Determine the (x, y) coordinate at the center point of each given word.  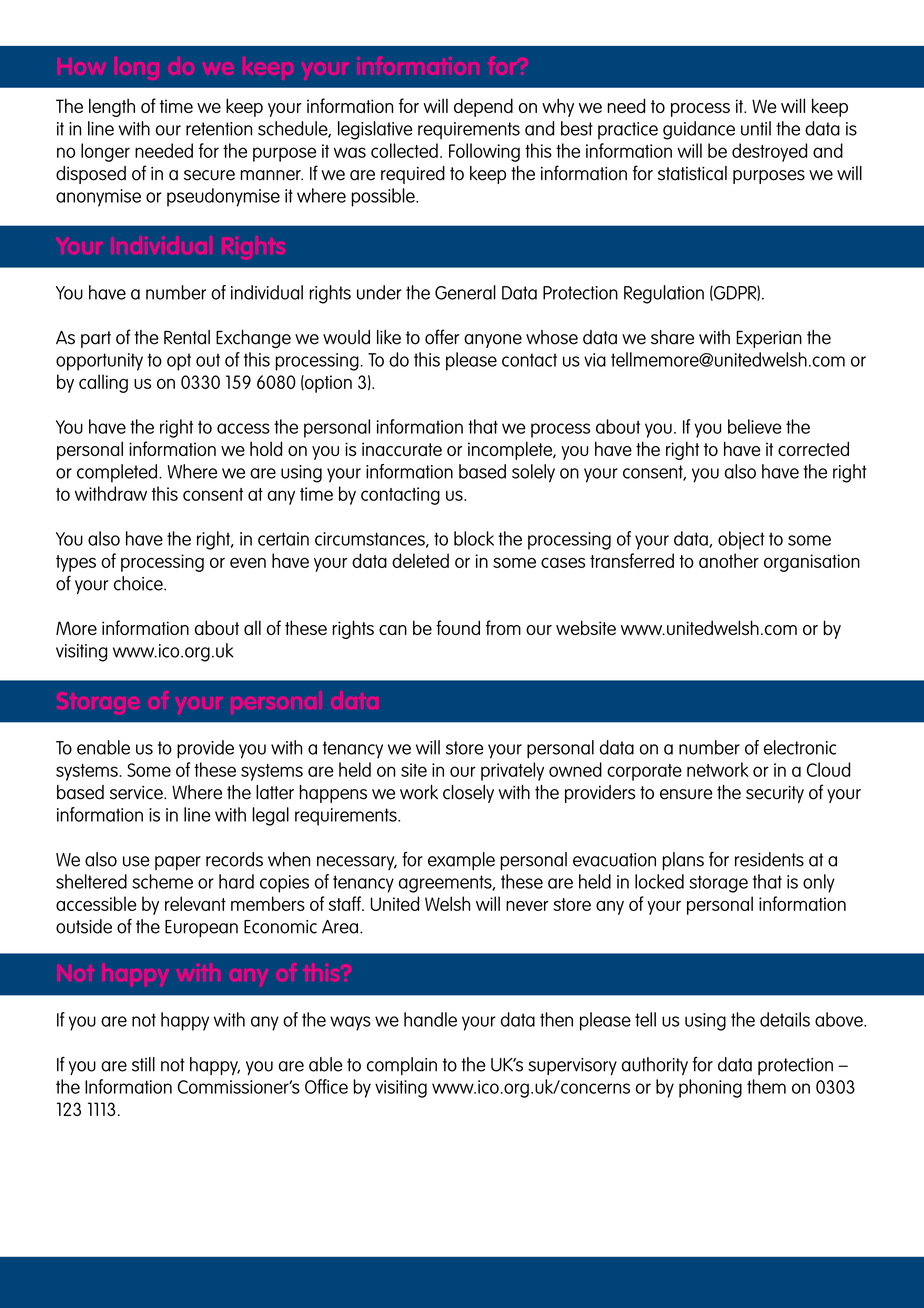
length (112, 107)
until (756, 128)
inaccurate (402, 449)
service (137, 793)
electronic (800, 747)
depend (483, 107)
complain (402, 1066)
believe (755, 426)
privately (512, 771)
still (143, 1064)
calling (103, 383)
